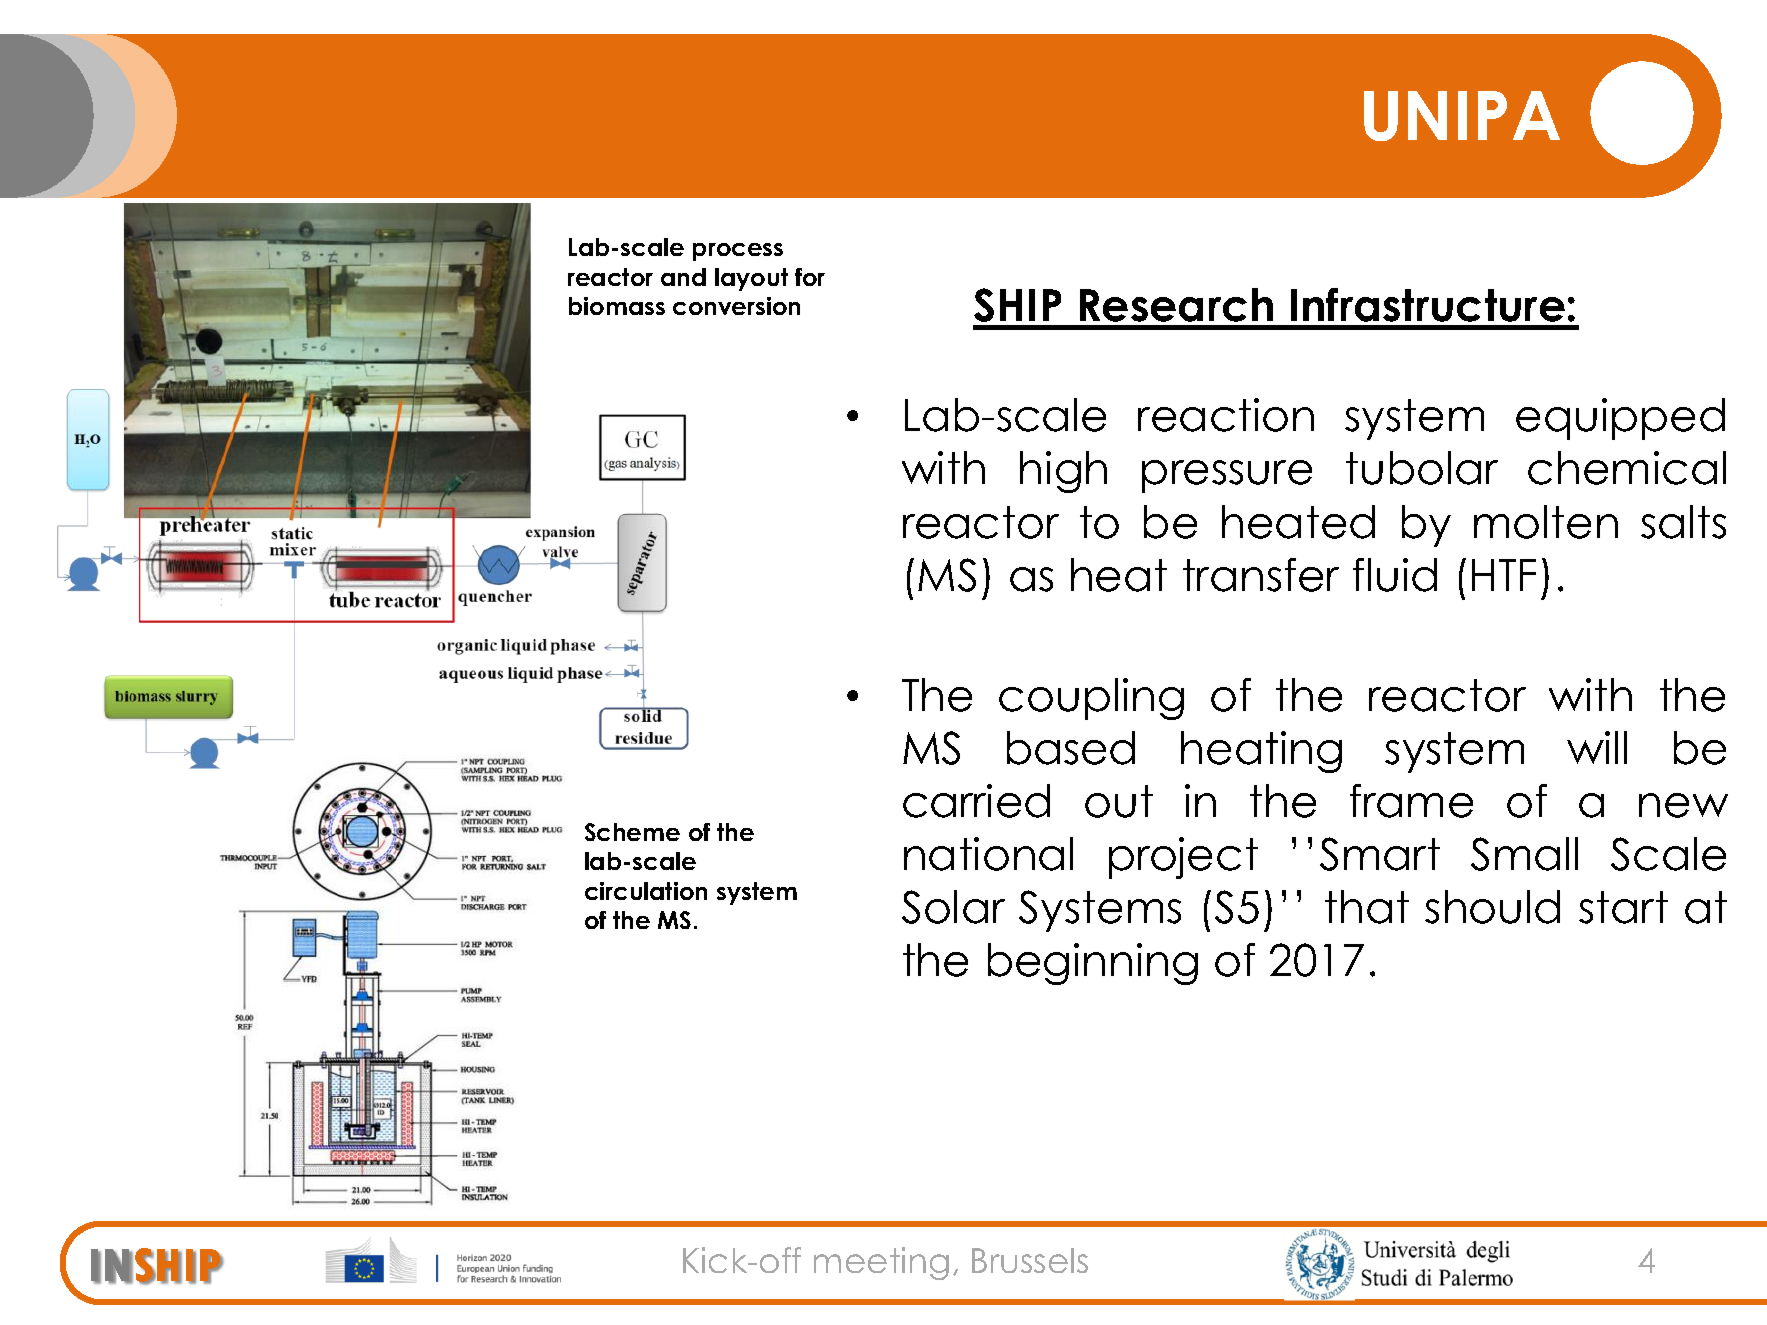 The width and height of the screenshot is (1767, 1325). What do you see at coordinates (1227, 476) in the screenshot?
I see `pressure` at bounding box center [1227, 476].
